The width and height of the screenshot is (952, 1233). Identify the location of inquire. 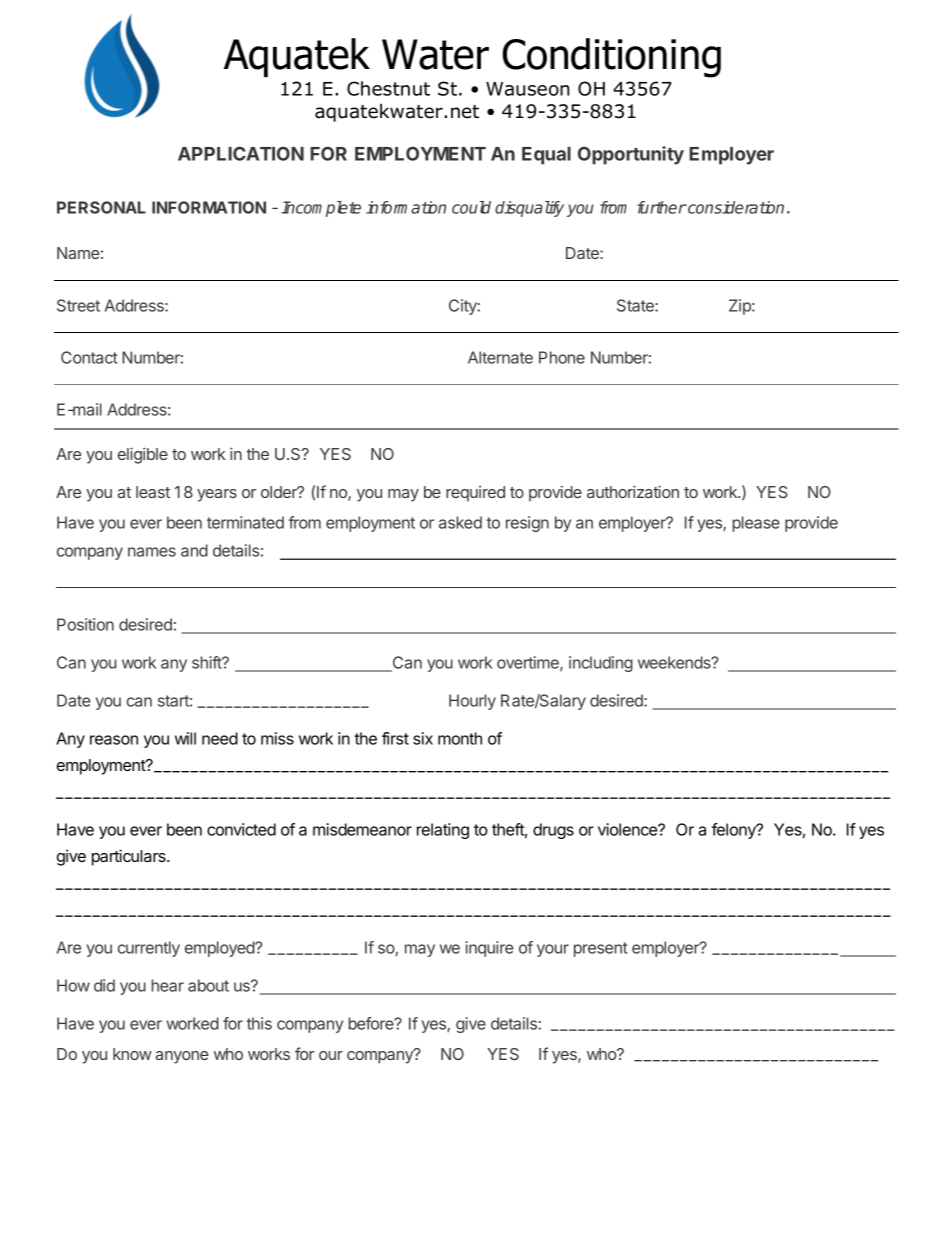
(490, 949).
